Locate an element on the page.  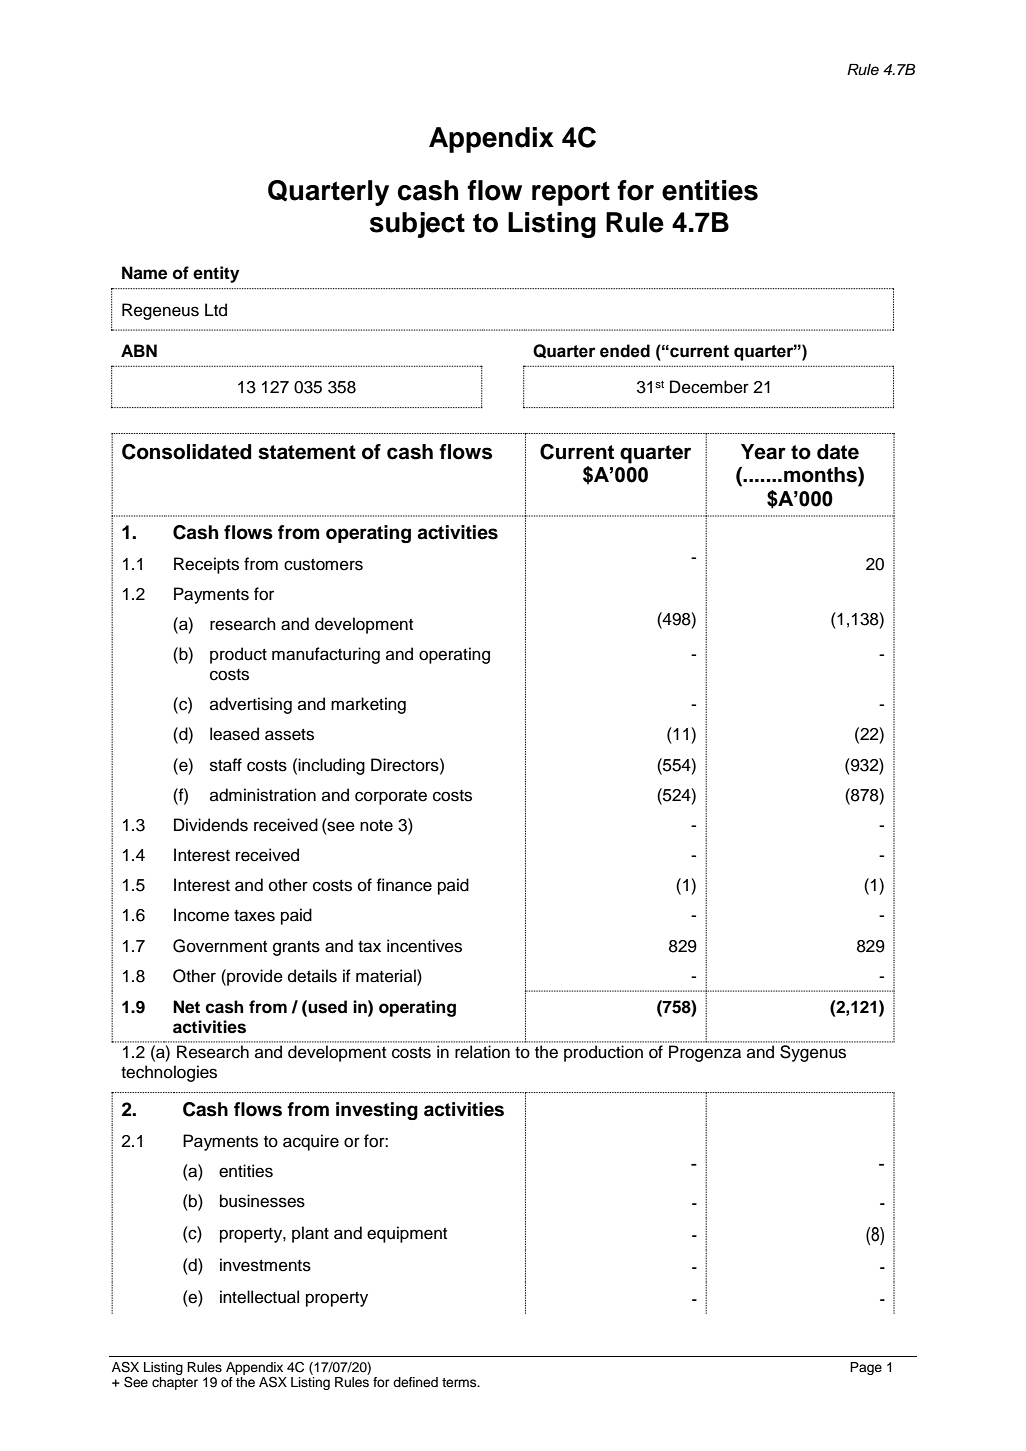
terms is located at coordinates (460, 1382).
